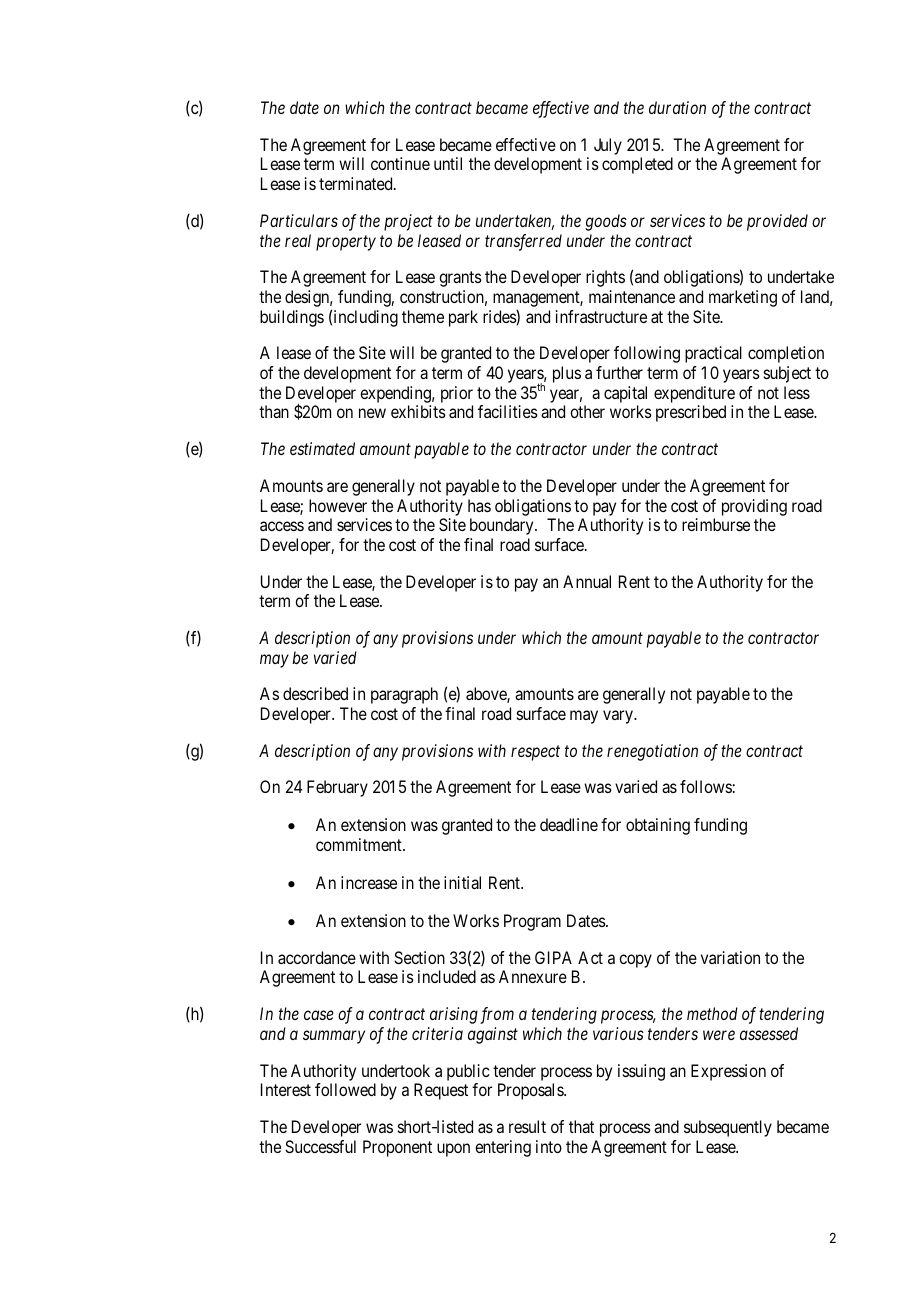 The width and height of the screenshot is (924, 1308). I want to click on variation, so click(730, 957).
